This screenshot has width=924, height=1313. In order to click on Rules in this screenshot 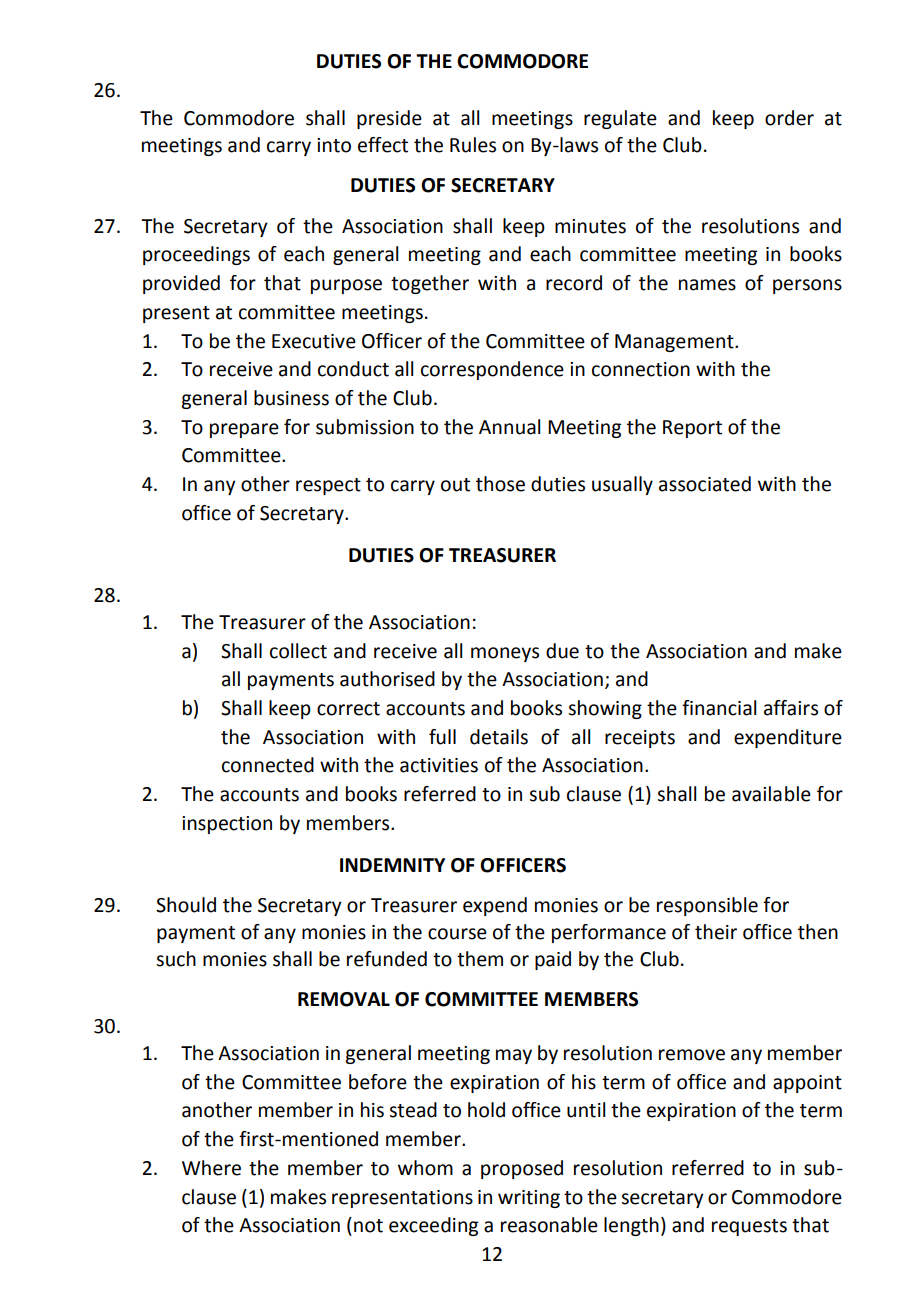, I will do `click(473, 145)`.
